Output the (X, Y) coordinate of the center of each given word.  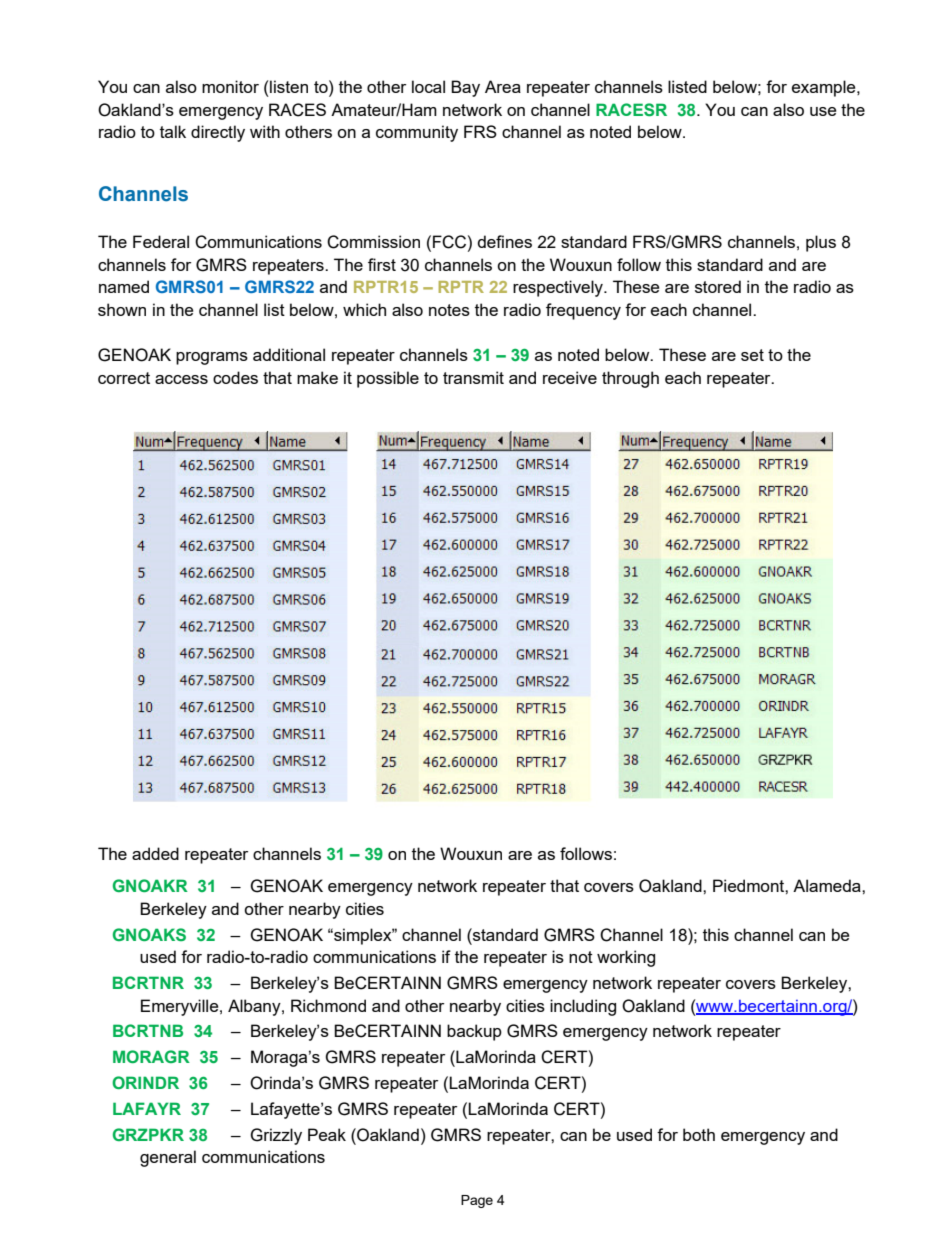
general (168, 1158)
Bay (465, 88)
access (181, 379)
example (825, 88)
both (699, 1134)
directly (218, 133)
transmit (473, 377)
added (155, 853)
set (752, 355)
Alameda (828, 885)
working (626, 958)
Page (477, 1201)
